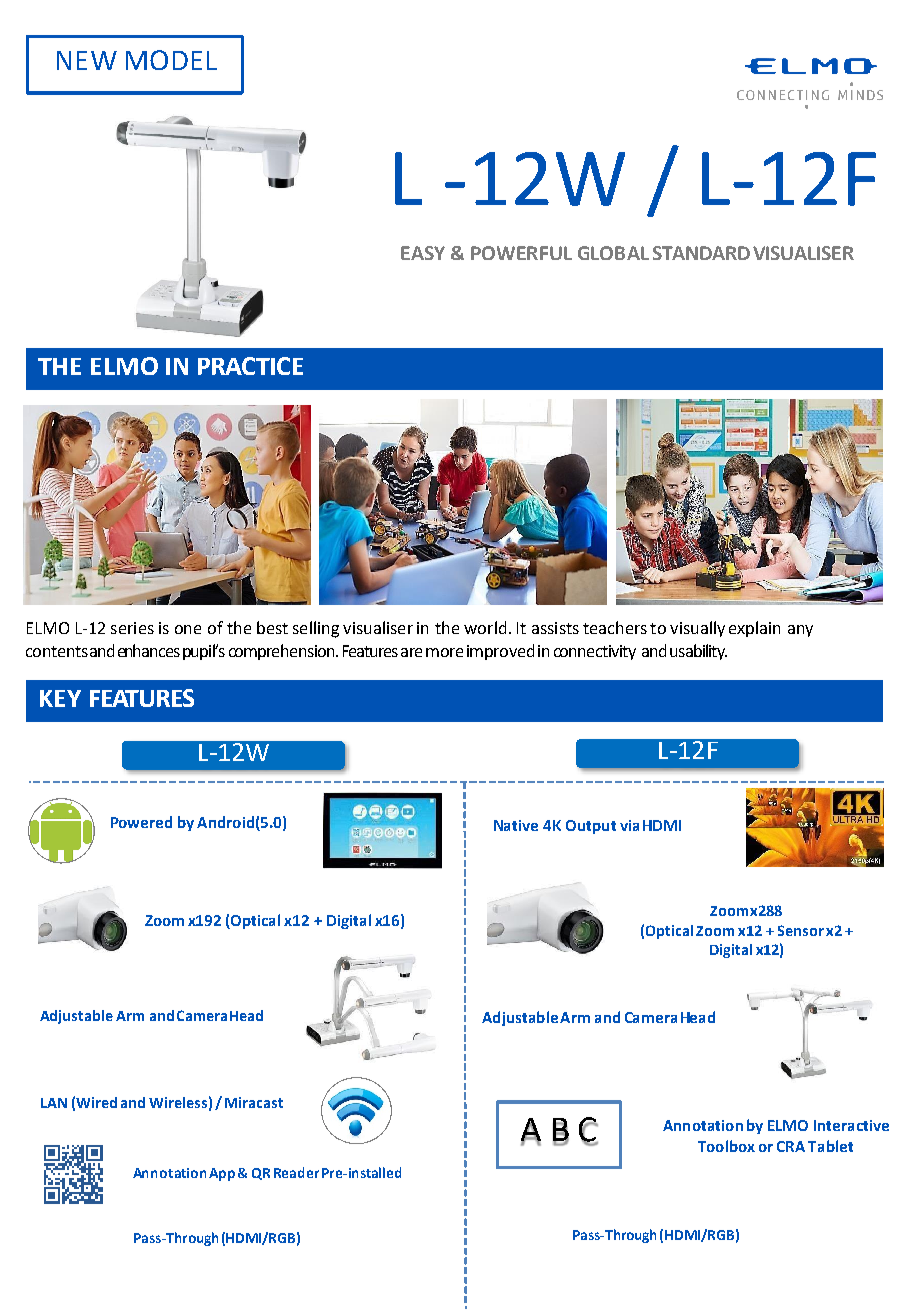  I want to click on GLOBAL, so click(613, 253).
